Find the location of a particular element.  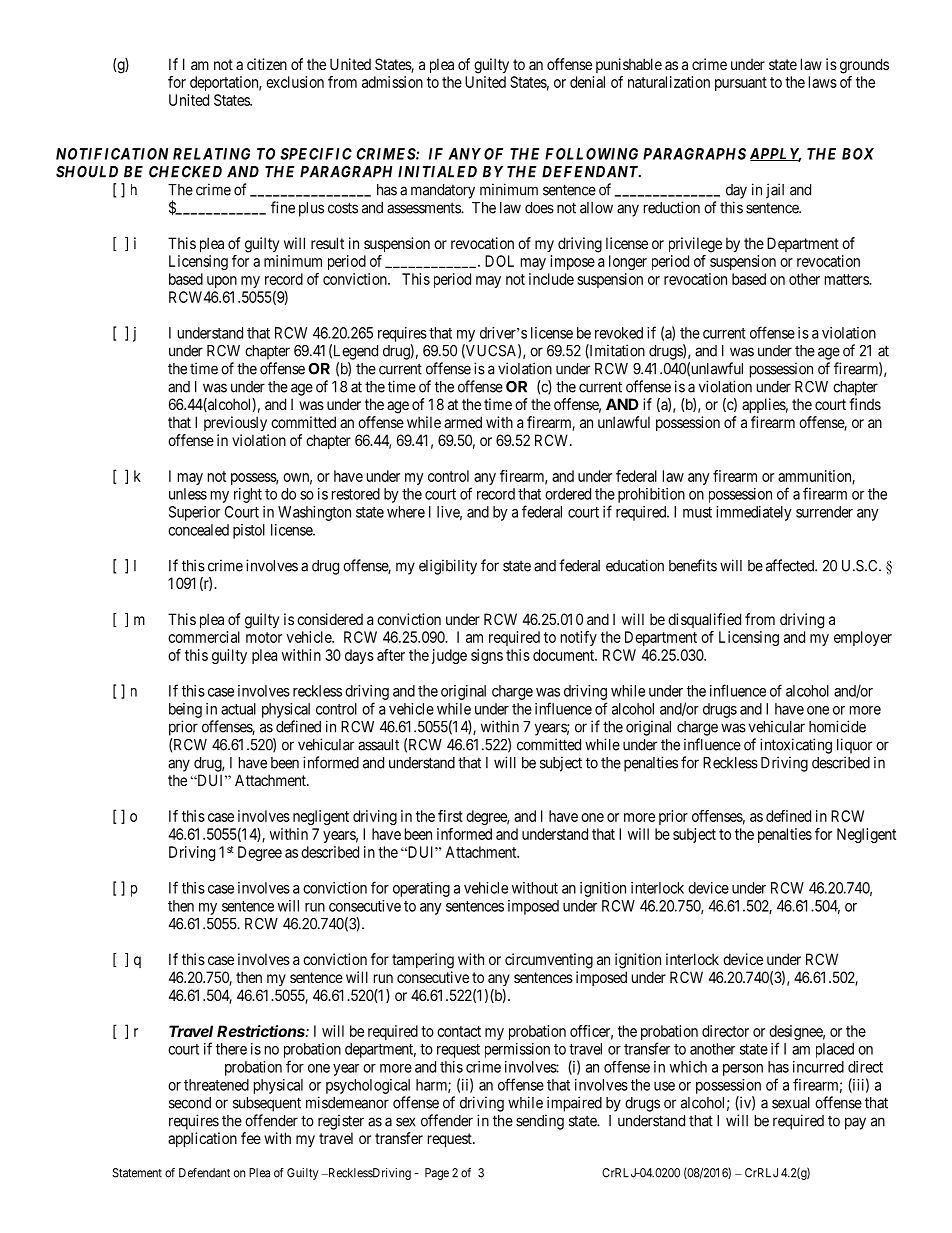

signs is located at coordinates (487, 656).
